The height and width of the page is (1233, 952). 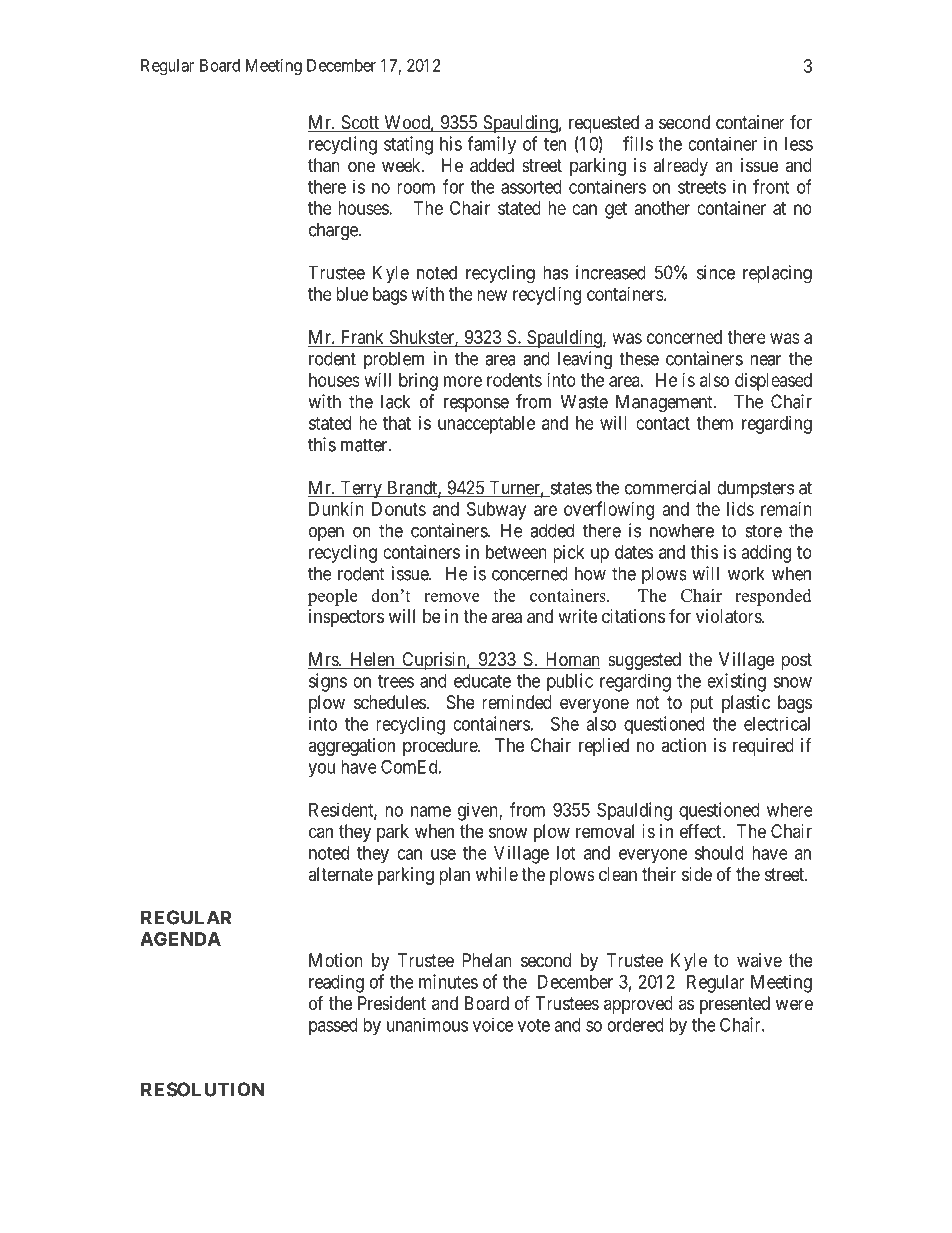 I want to click on than, so click(x=324, y=165).
